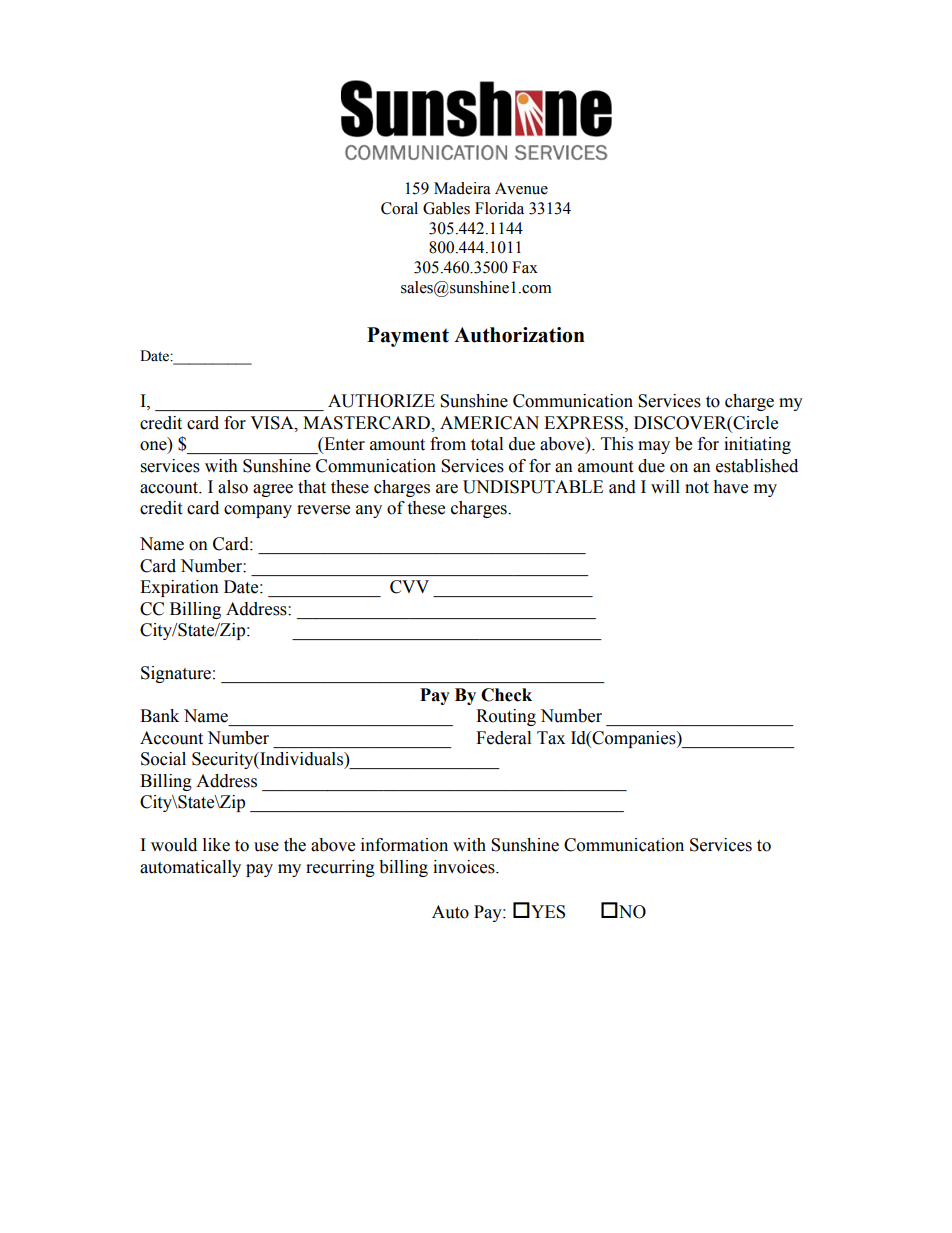 The image size is (952, 1233). Describe the element at coordinates (697, 488) in the screenshot. I see `not` at that location.
